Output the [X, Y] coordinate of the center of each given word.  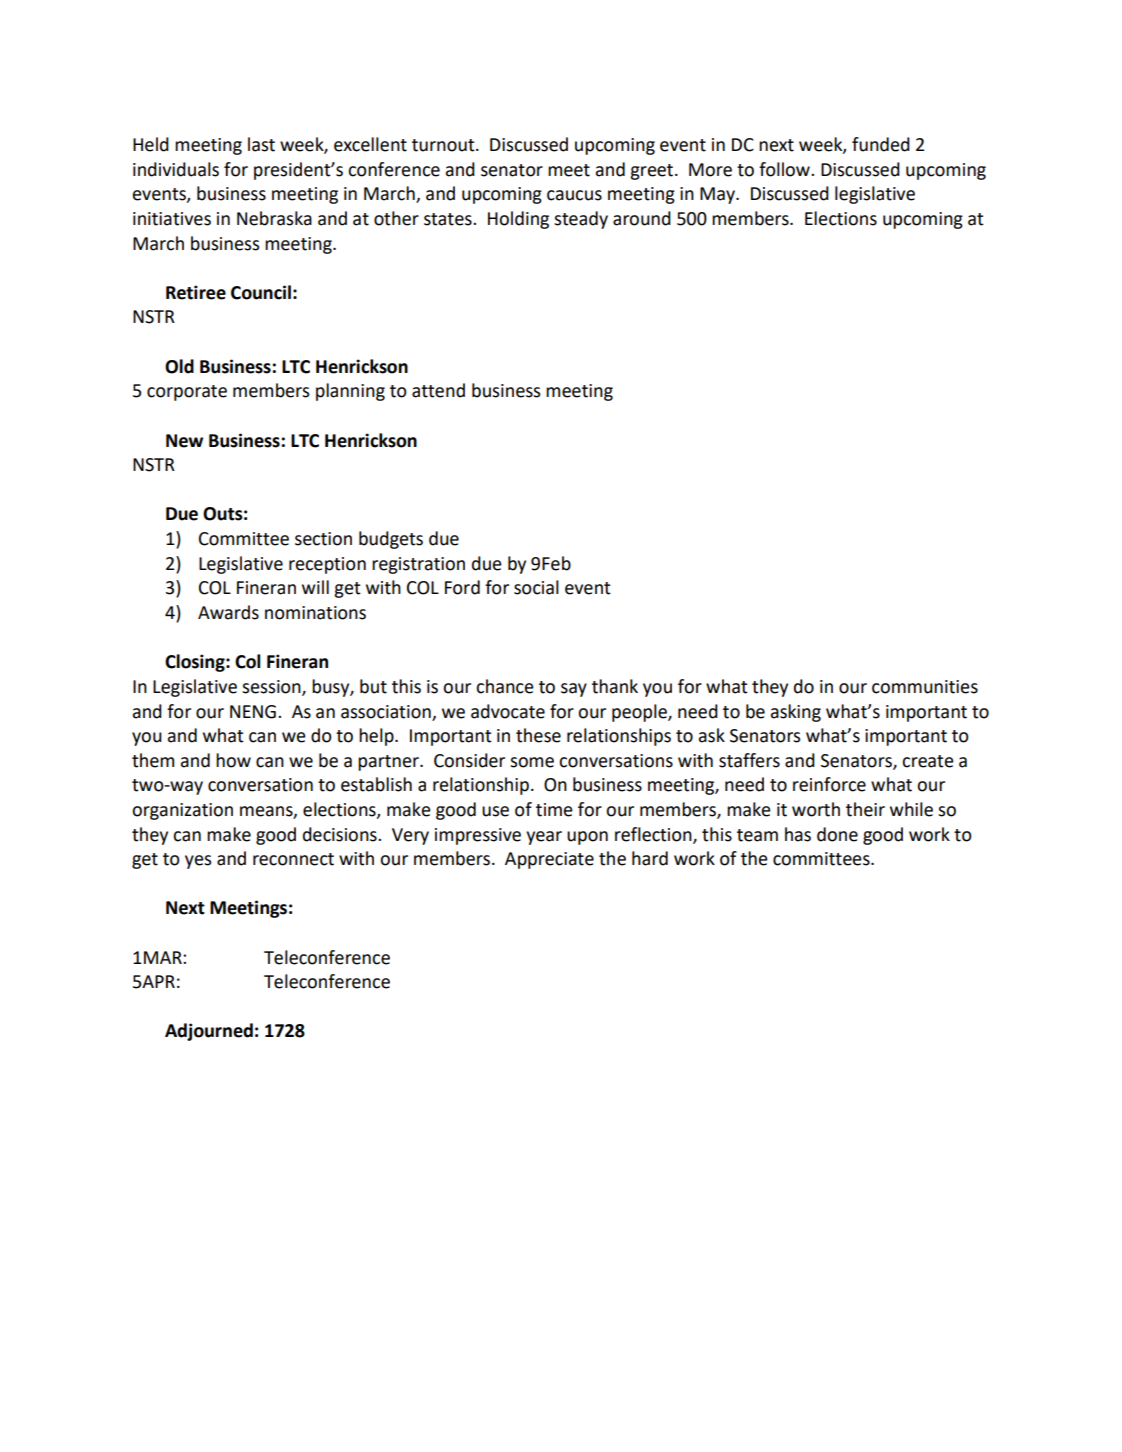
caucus [574, 195]
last [261, 144]
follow [785, 169]
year [544, 838]
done [837, 834]
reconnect [293, 859]
